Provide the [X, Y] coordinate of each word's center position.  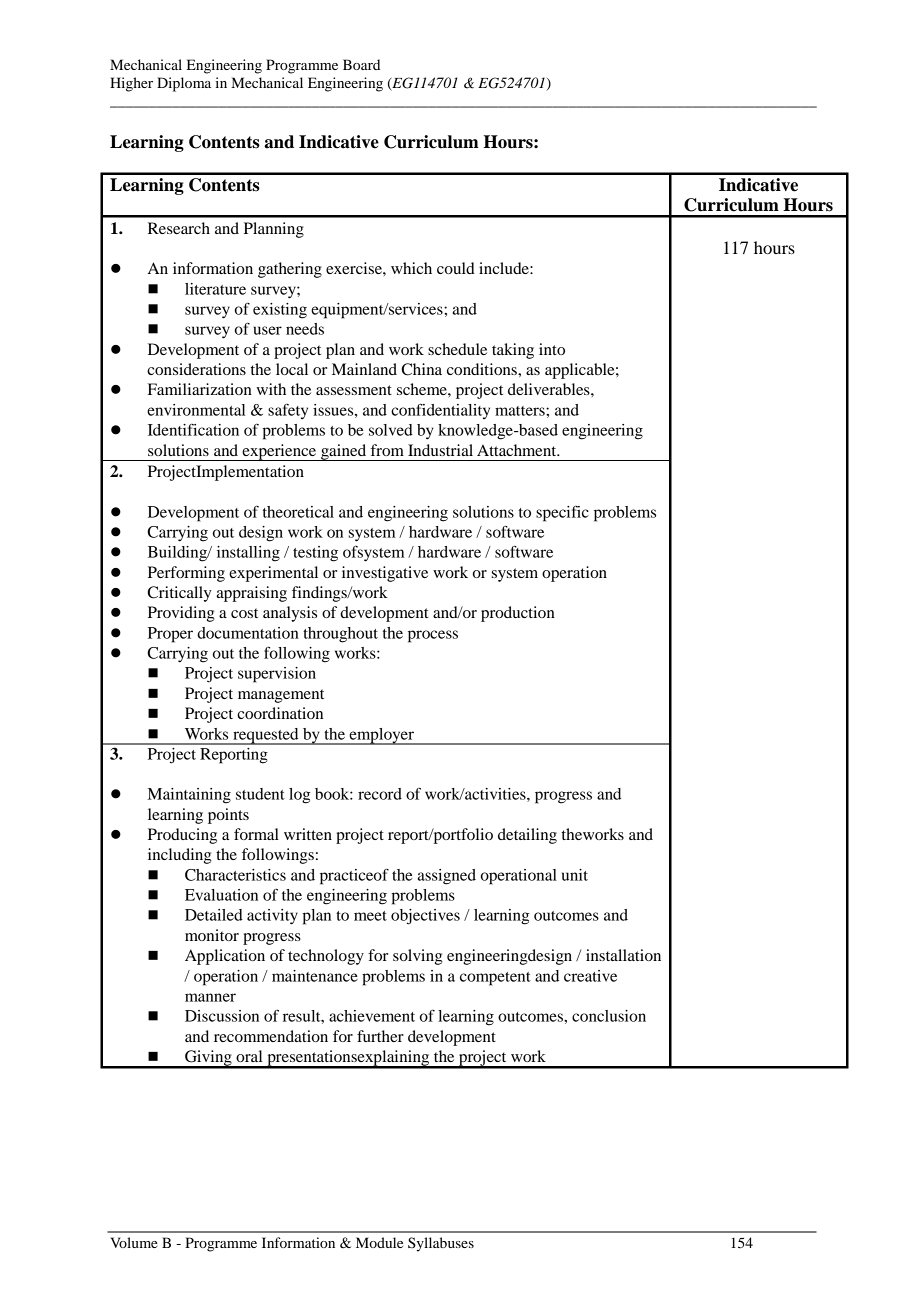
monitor [212, 935]
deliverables [550, 389]
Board [361, 64]
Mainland [364, 369]
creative [590, 976]
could [456, 268]
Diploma [184, 84]
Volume [133, 1242]
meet [370, 916]
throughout [340, 635]
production [518, 614]
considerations [196, 369]
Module [379, 1242]
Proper [170, 635]
